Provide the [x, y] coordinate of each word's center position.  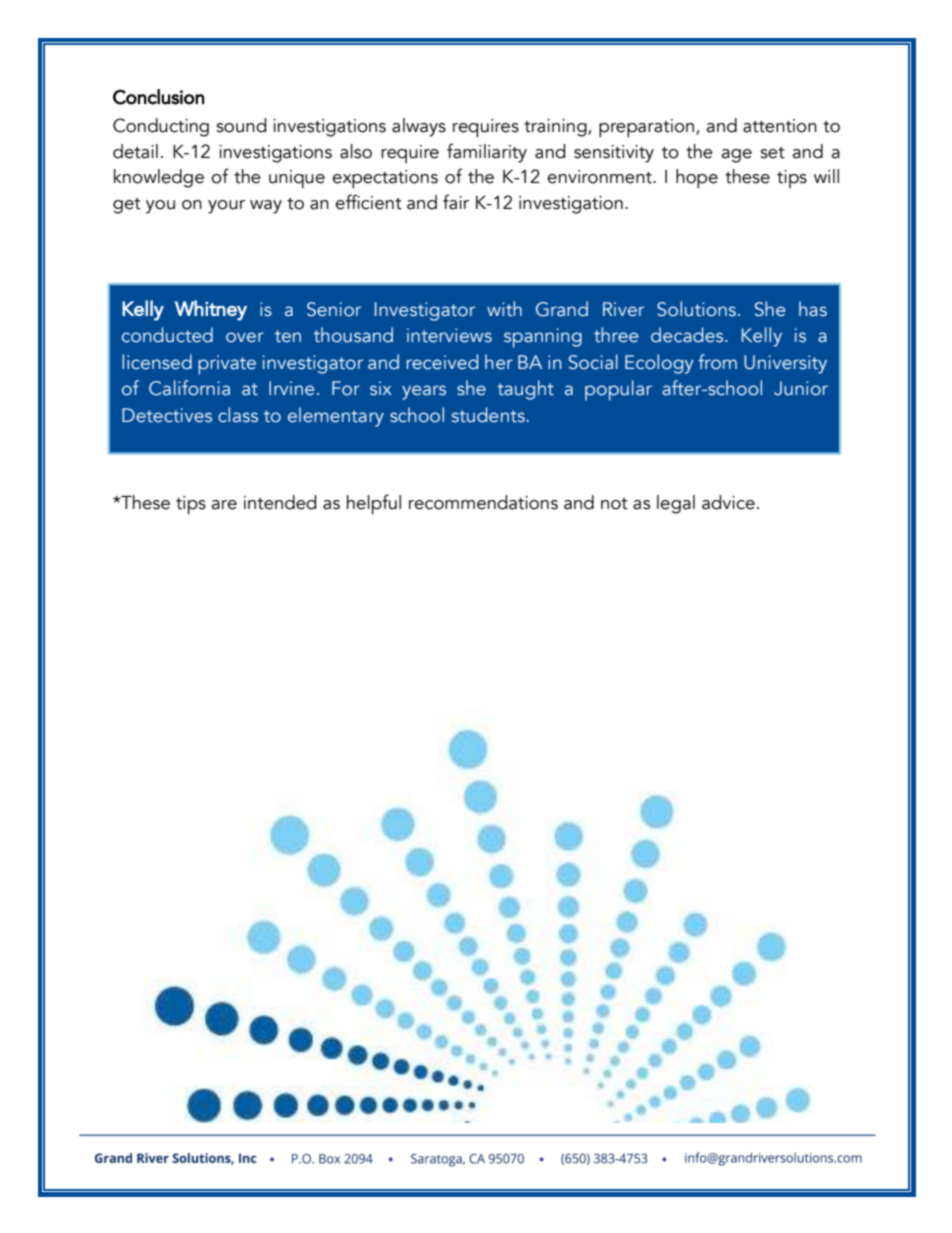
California [189, 388]
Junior [801, 388]
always [419, 127]
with [504, 309]
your [226, 207]
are [224, 505]
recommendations [483, 502]
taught [525, 390]
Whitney [211, 310]
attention [780, 126]
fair [456, 202]
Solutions [696, 309]
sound [241, 125]
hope [697, 179]
